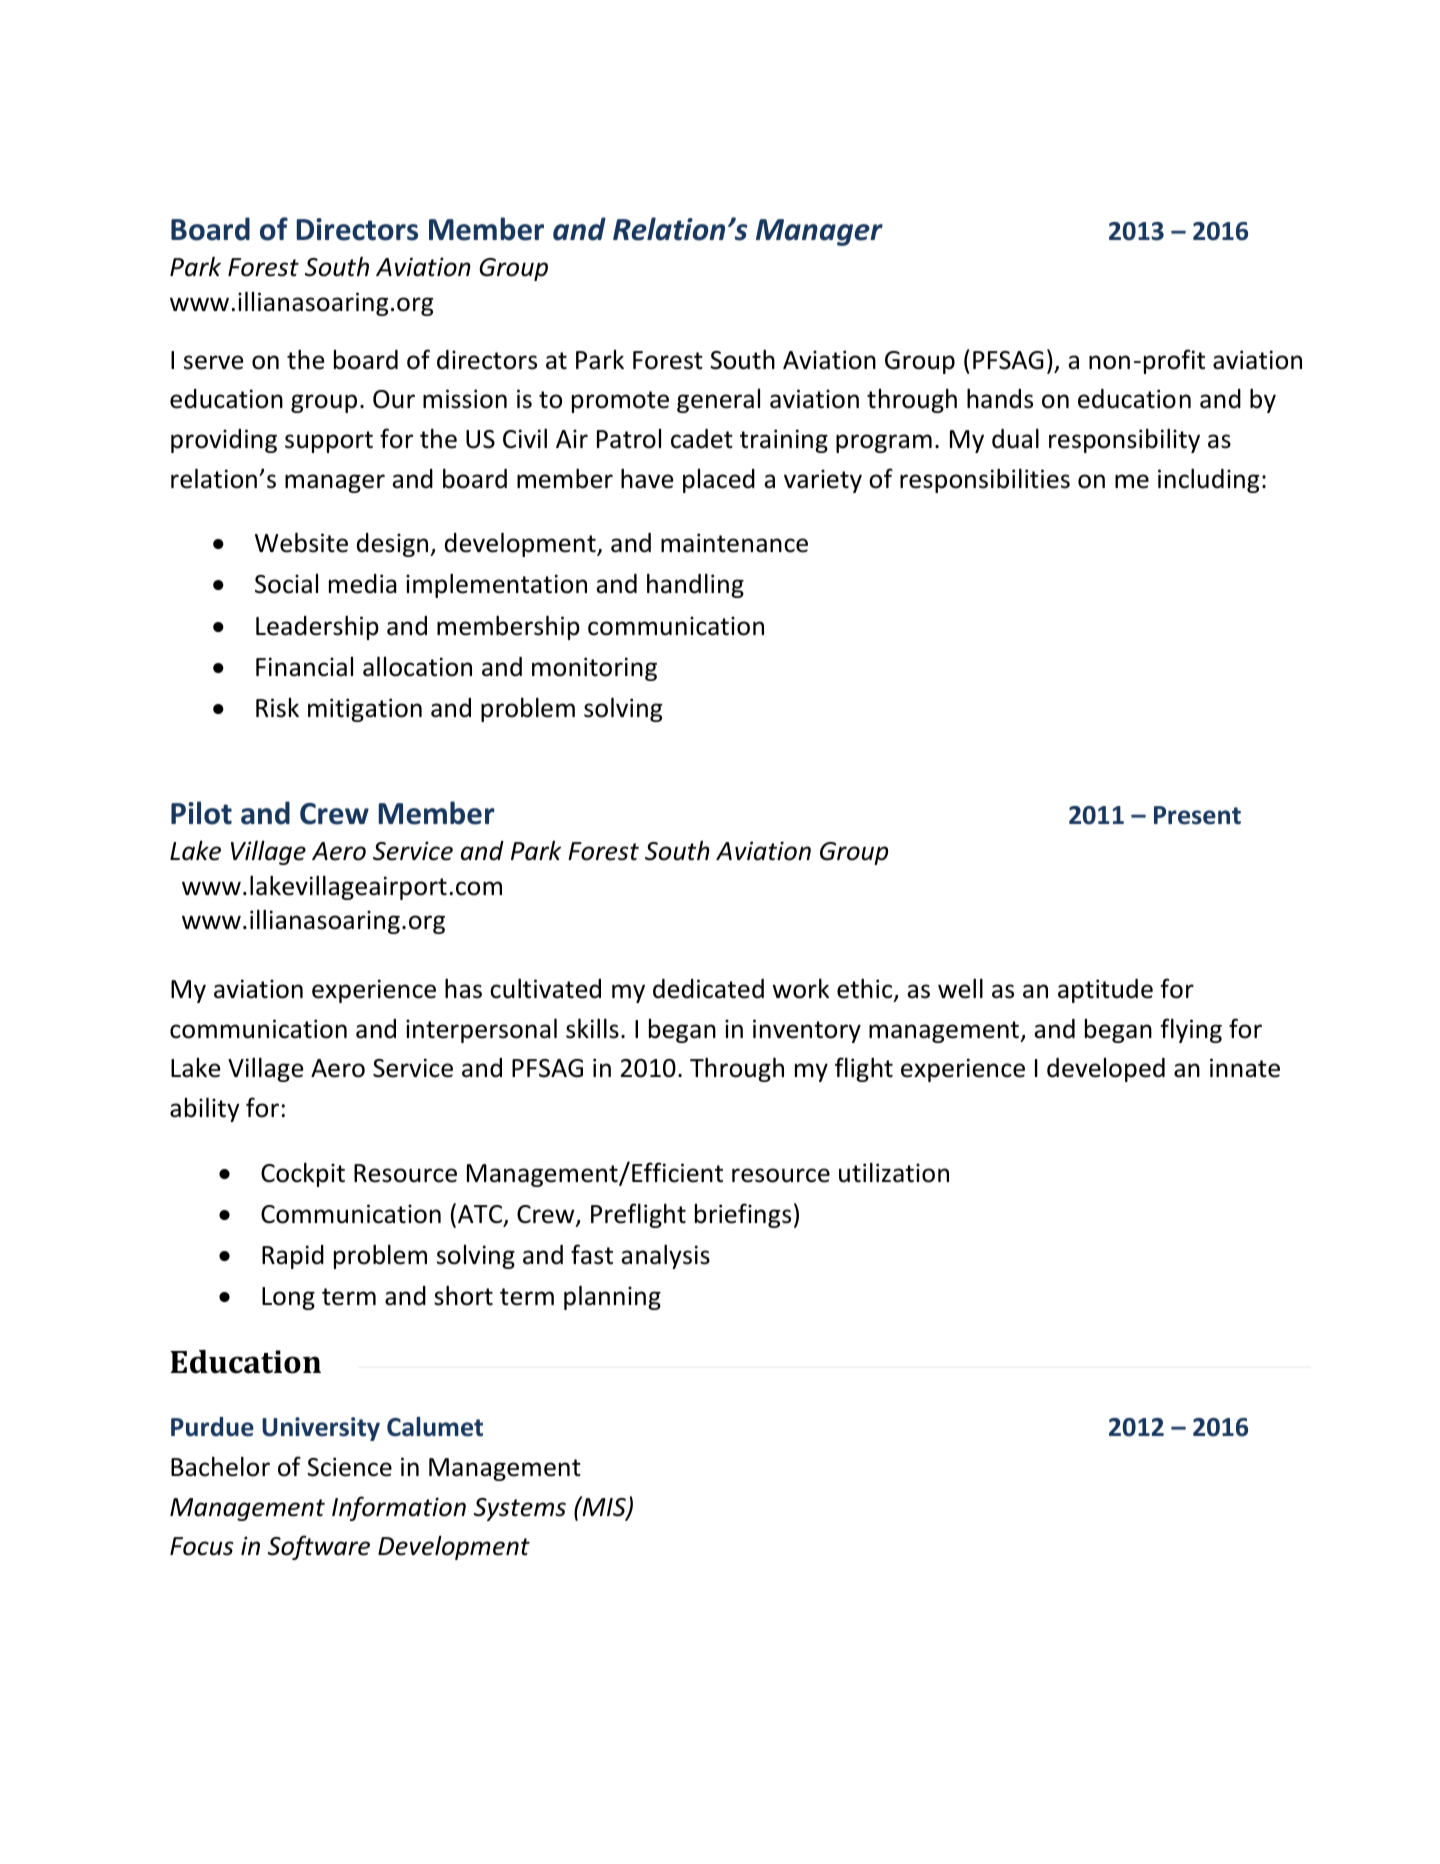 This page has height=1864, width=1440. Describe the element at coordinates (1197, 815) in the page. I see `Present` at that location.
